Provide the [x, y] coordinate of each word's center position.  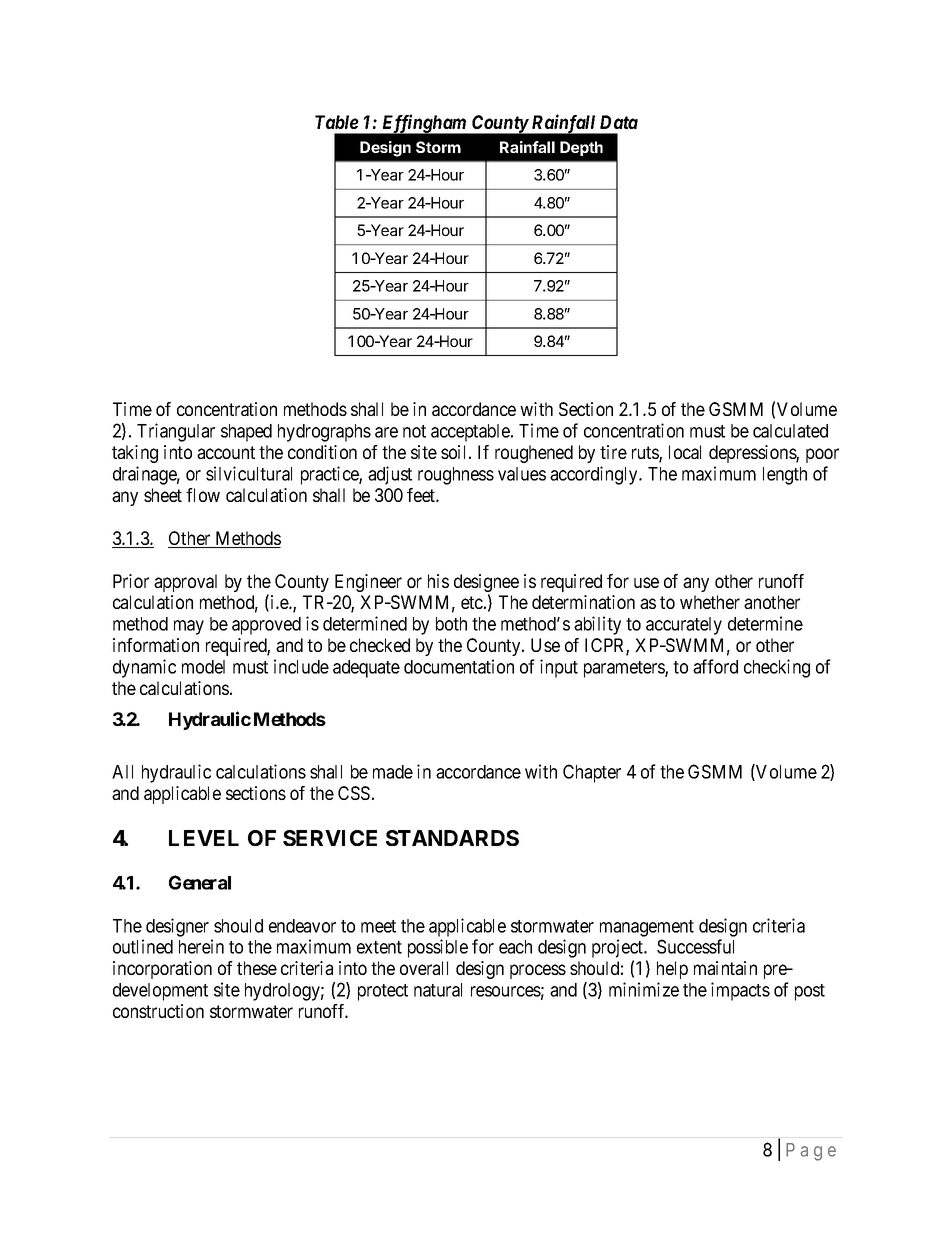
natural [438, 990]
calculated [790, 431]
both [451, 624]
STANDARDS [452, 838]
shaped [246, 433]
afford [715, 666]
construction [158, 1011]
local [685, 452]
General [200, 882]
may [189, 627]
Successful [695, 946]
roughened [534, 454]
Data [619, 122]
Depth [581, 148]
